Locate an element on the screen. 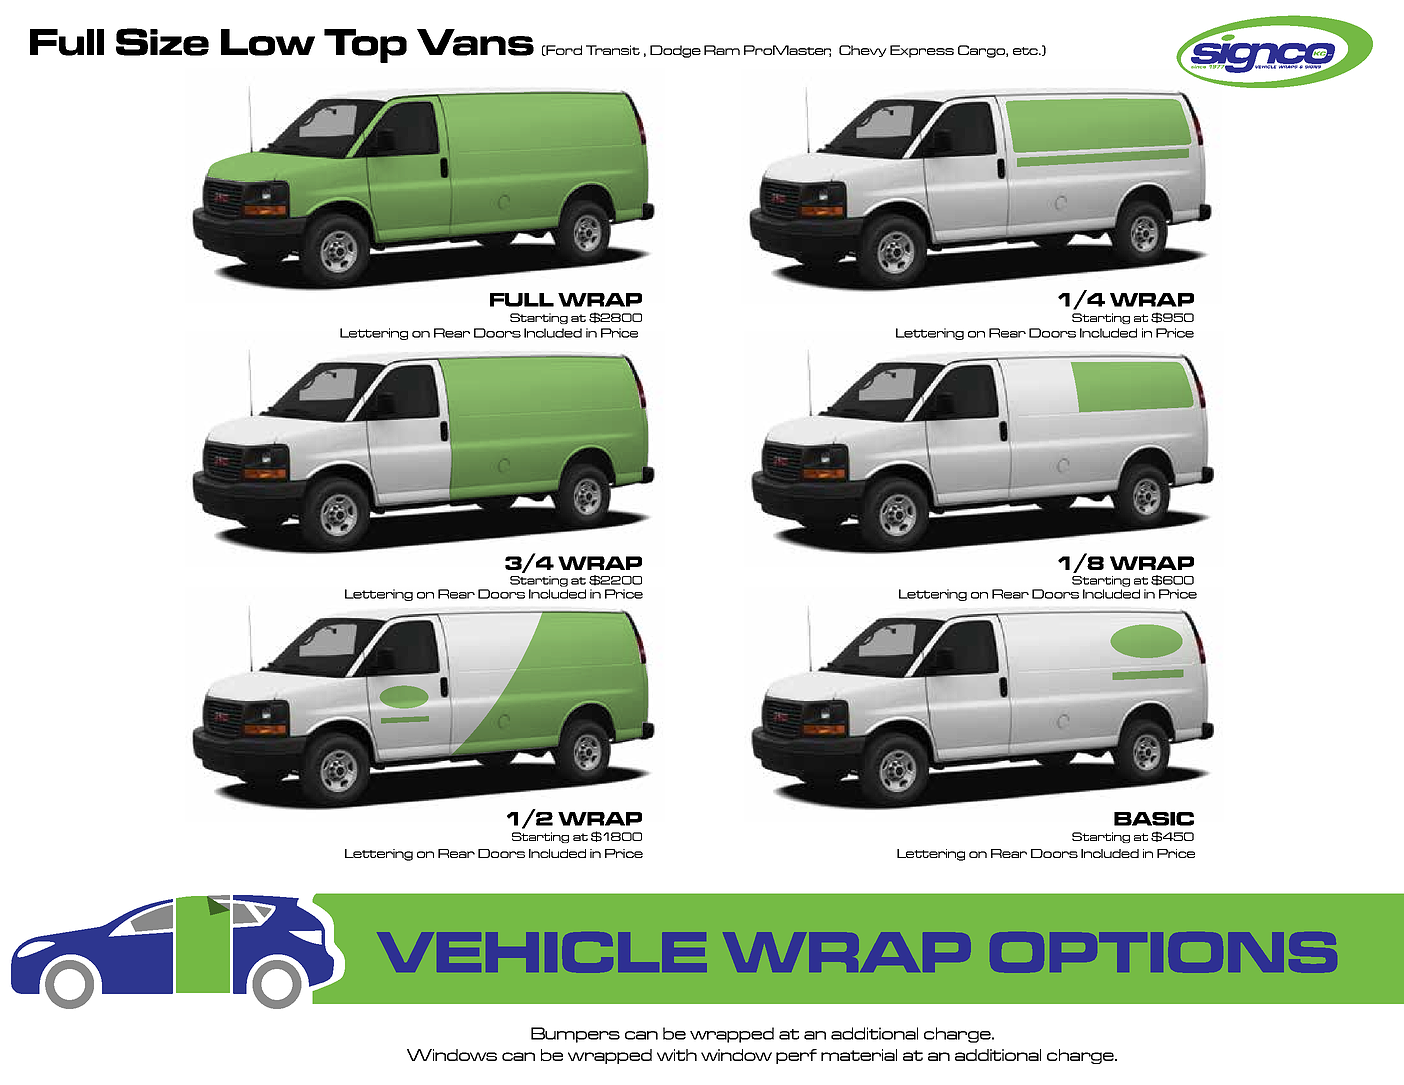 The height and width of the screenshot is (1085, 1404). material is located at coordinates (859, 1055).
